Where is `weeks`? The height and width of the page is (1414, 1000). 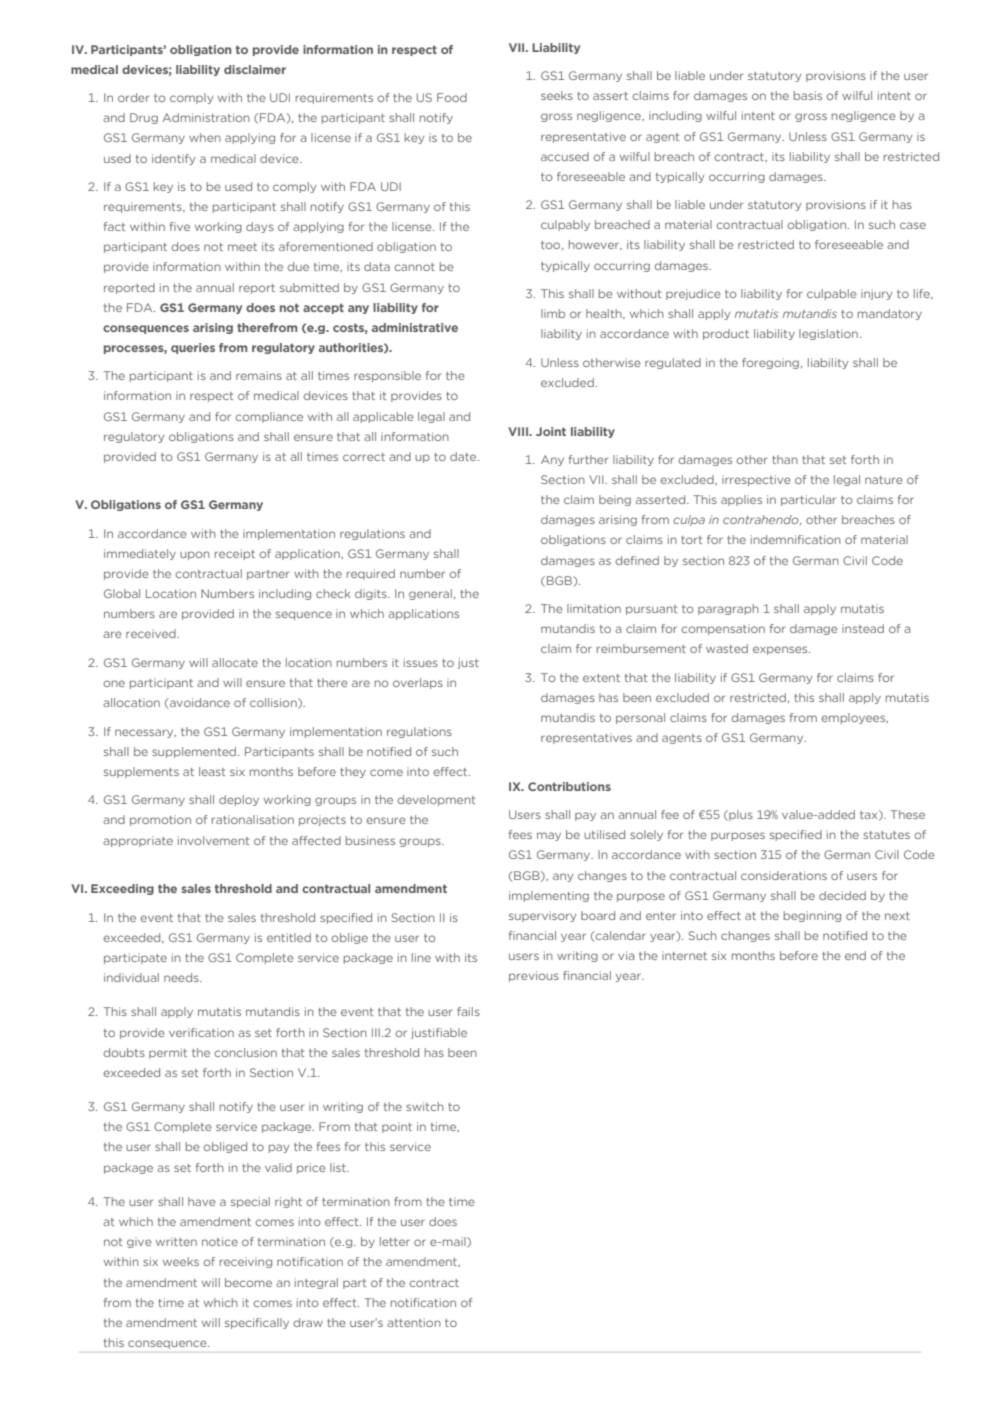 weeks is located at coordinates (181, 1261).
